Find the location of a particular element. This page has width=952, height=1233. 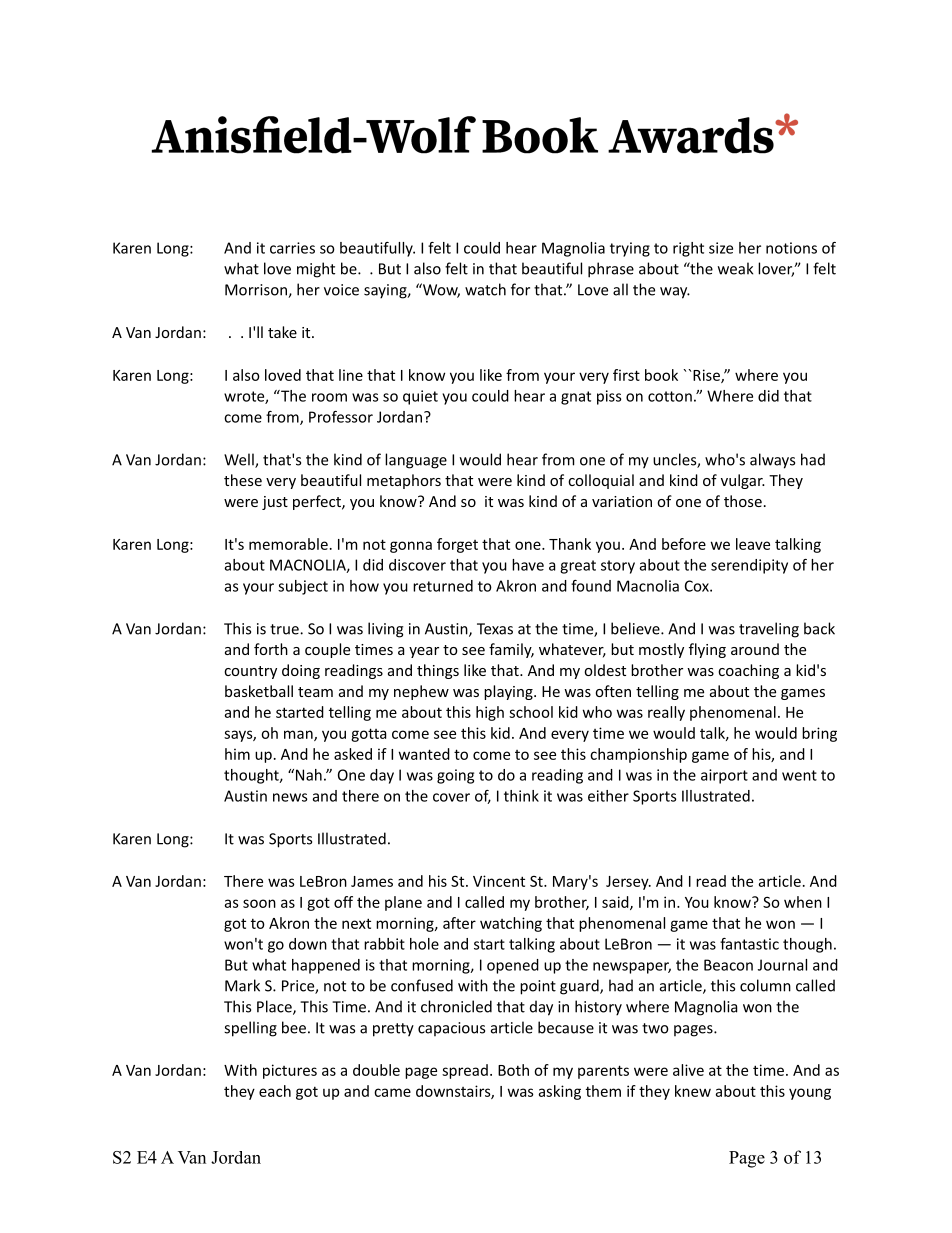

think is located at coordinates (521, 796).
